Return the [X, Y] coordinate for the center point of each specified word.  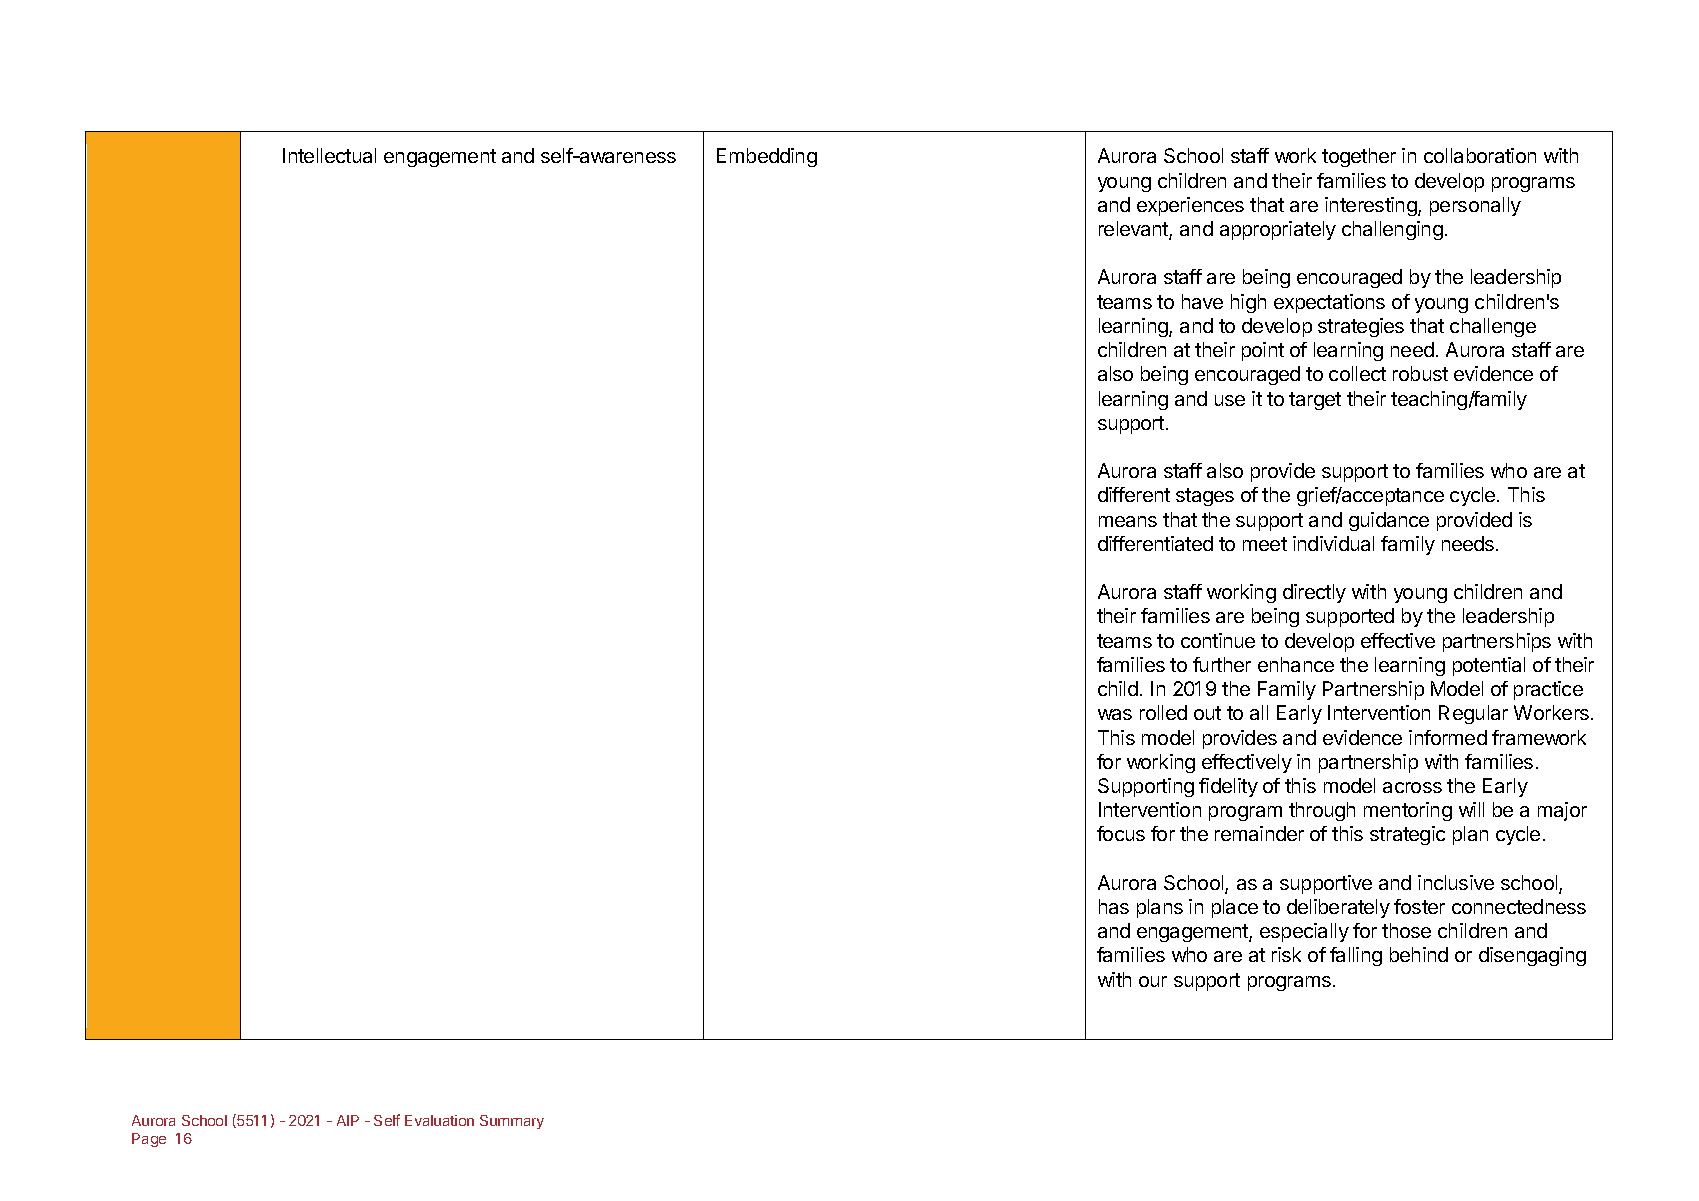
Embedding [767, 157]
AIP [348, 1120]
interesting [1372, 206]
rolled [1163, 712]
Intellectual [329, 155]
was [1115, 714]
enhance [1296, 664]
